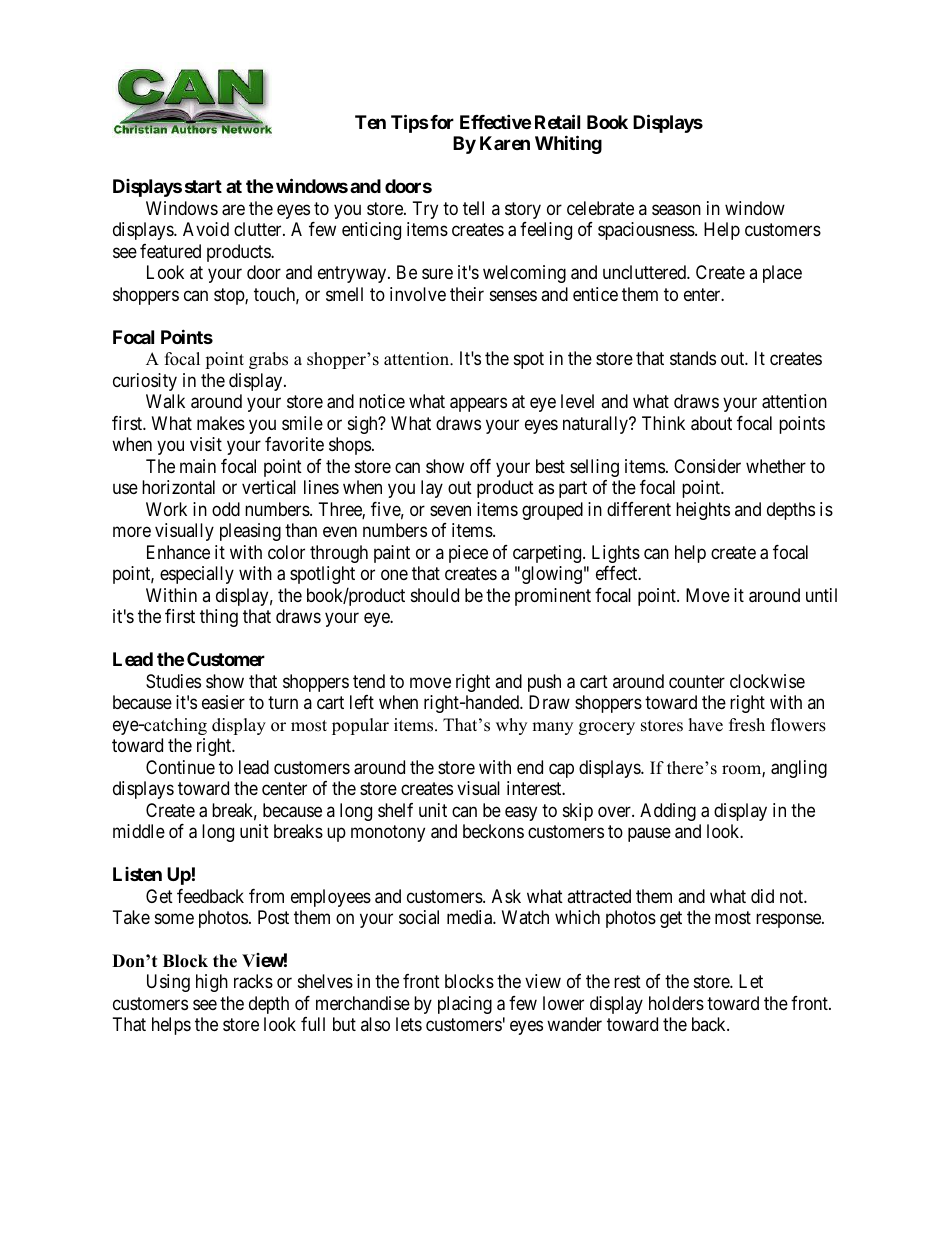 Image resolution: width=952 pixels, height=1233 pixels. Describe the element at coordinates (197, 575) in the page. I see `especially` at that location.
